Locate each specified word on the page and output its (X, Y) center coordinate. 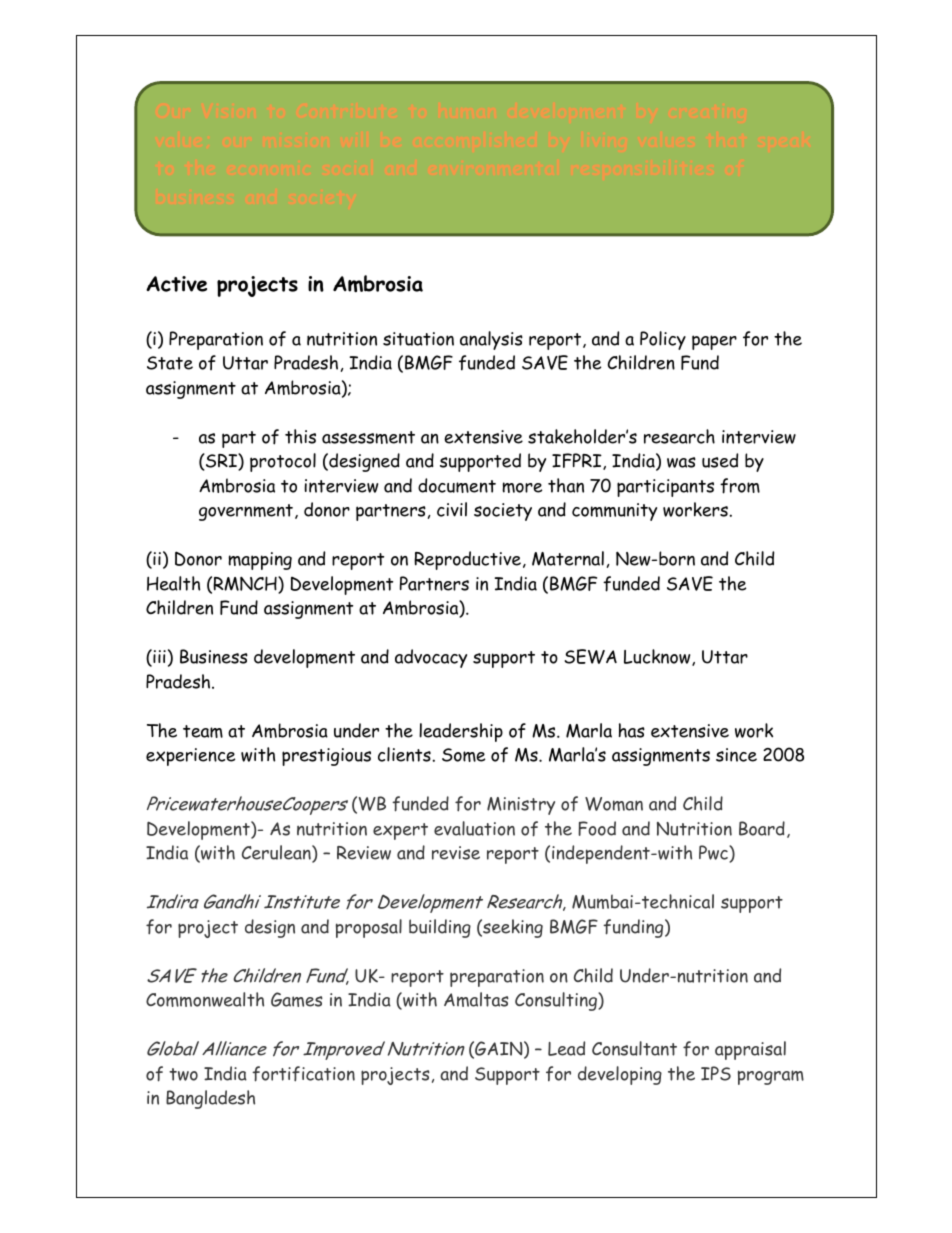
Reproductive (467, 560)
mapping (260, 561)
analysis (491, 340)
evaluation (474, 828)
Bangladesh (210, 1099)
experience (190, 757)
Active (176, 284)
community (614, 512)
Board (762, 828)
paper (714, 342)
